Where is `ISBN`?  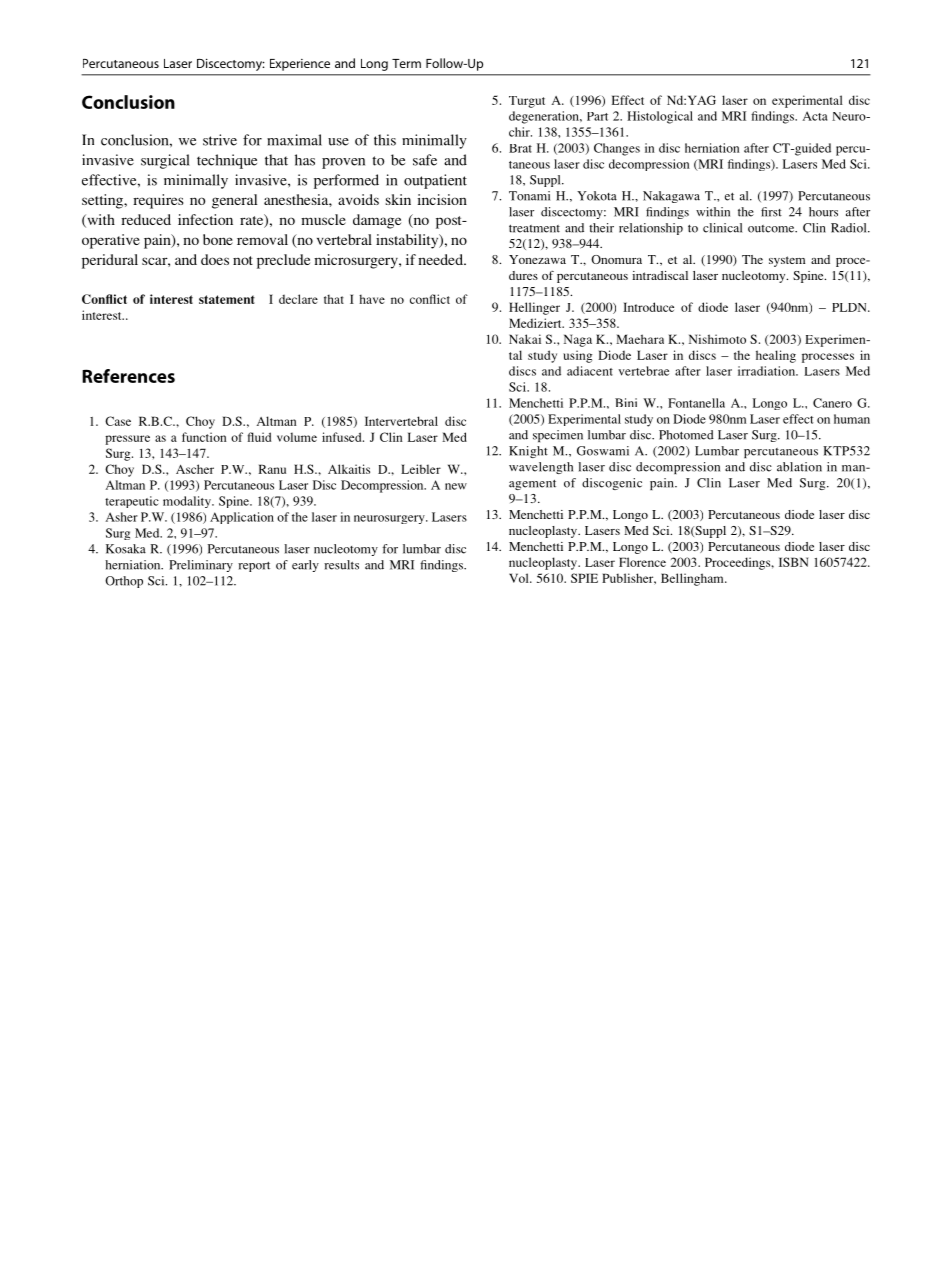 ISBN is located at coordinates (793, 562).
